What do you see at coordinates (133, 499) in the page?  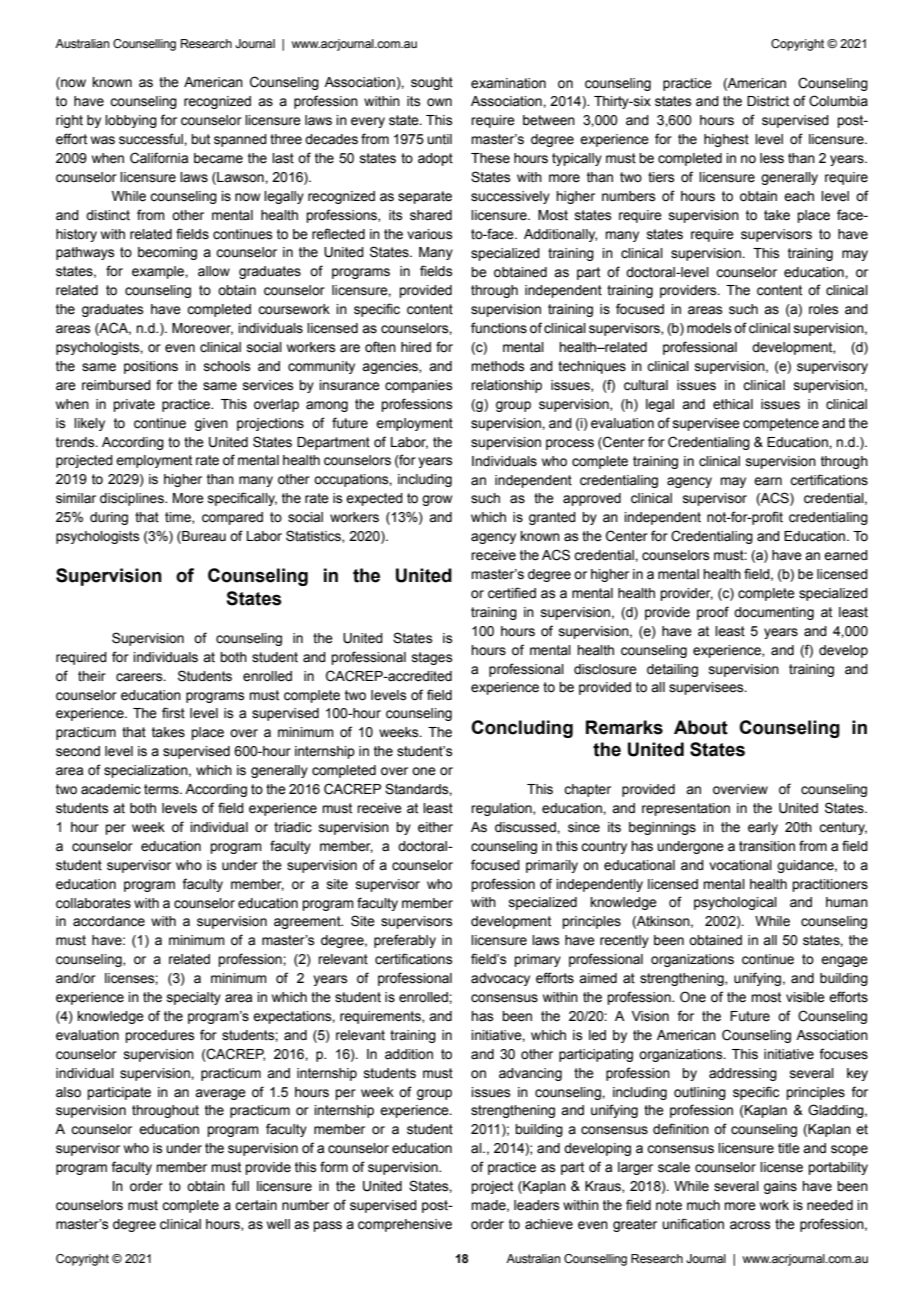 I see `disciplines` at bounding box center [133, 499].
